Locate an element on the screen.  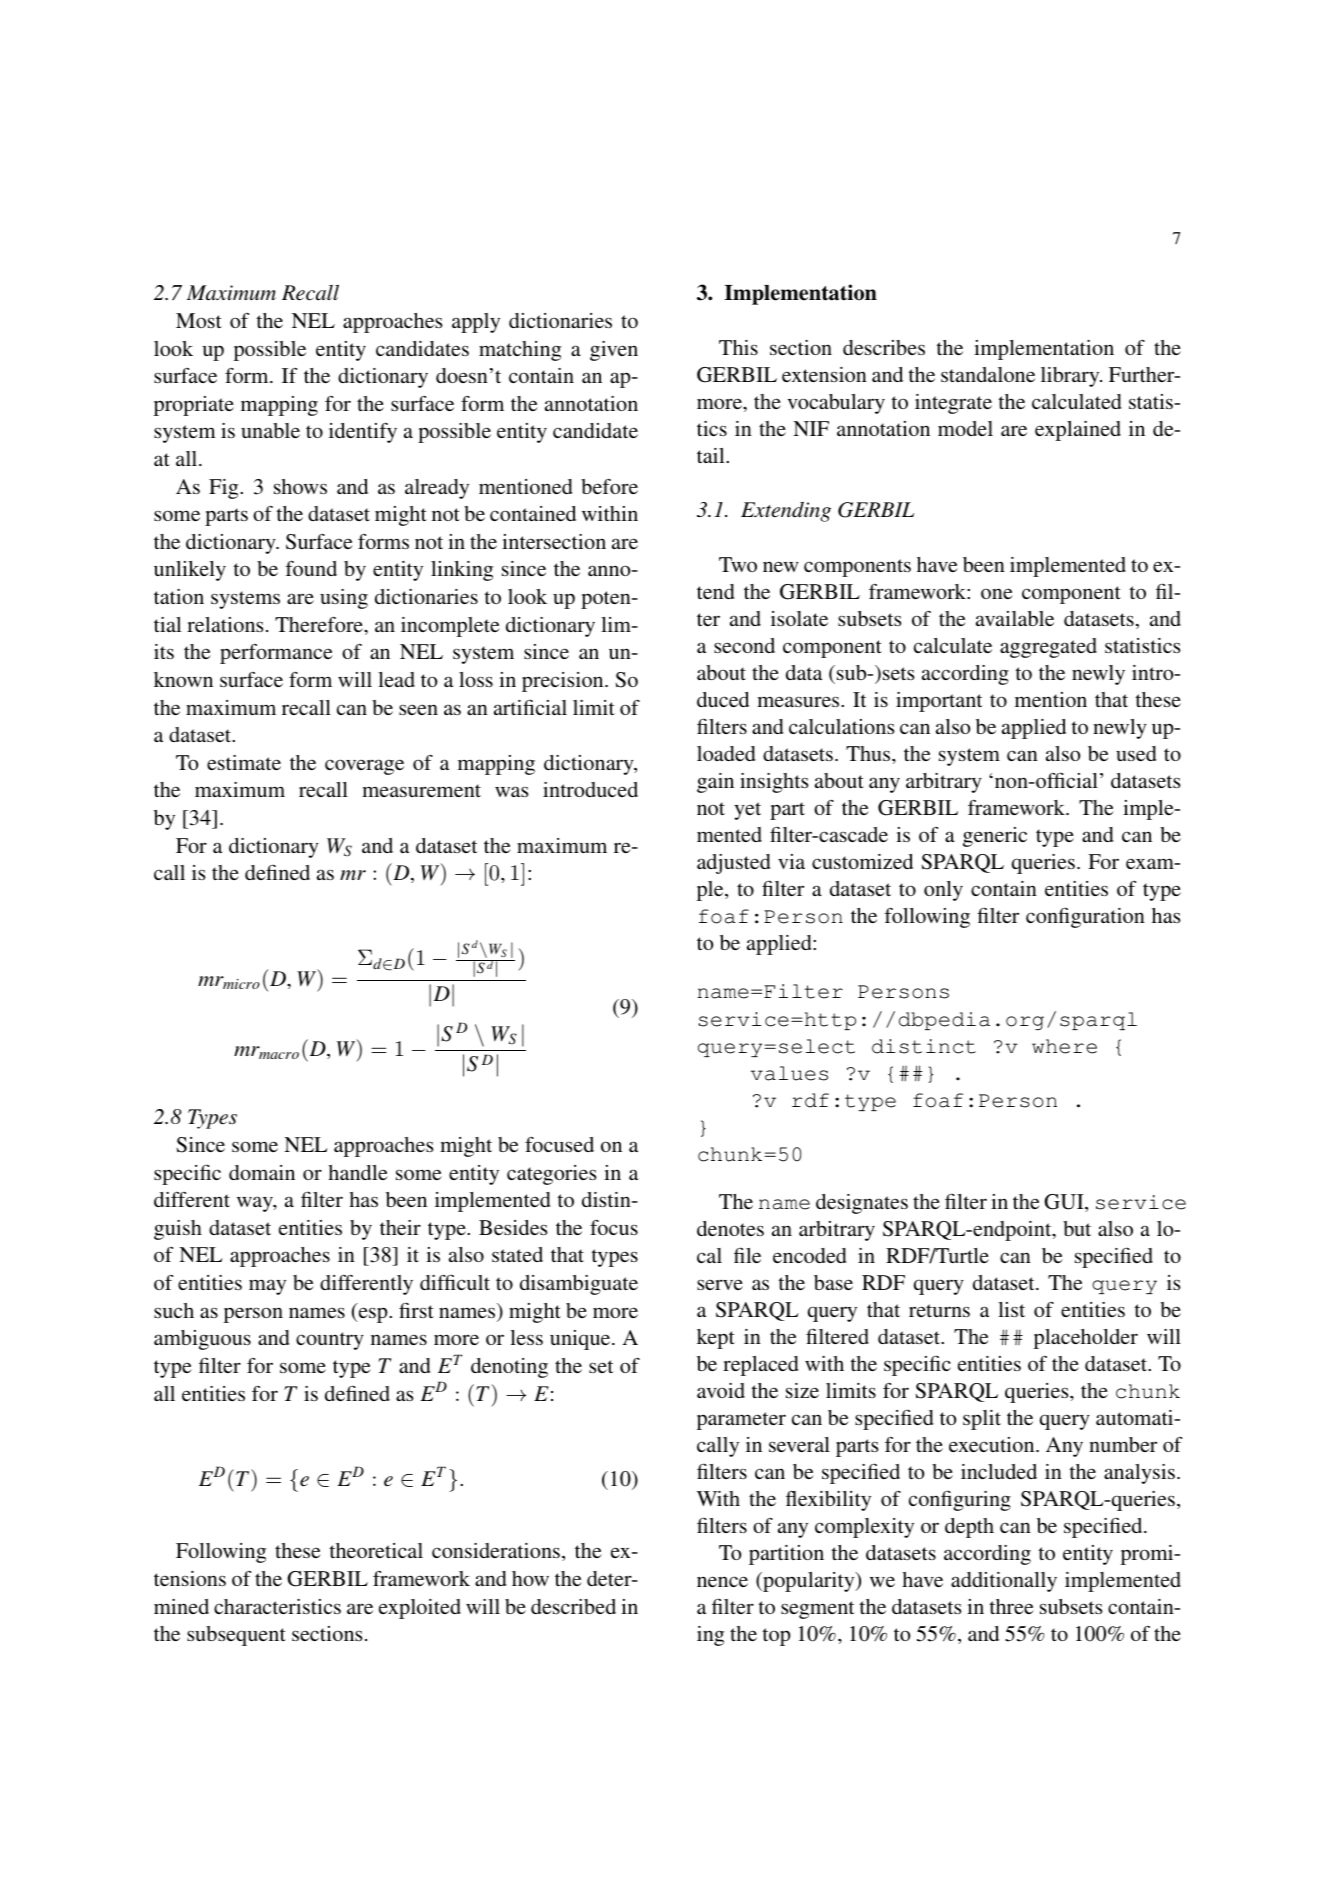
unable is located at coordinates (270, 430).
